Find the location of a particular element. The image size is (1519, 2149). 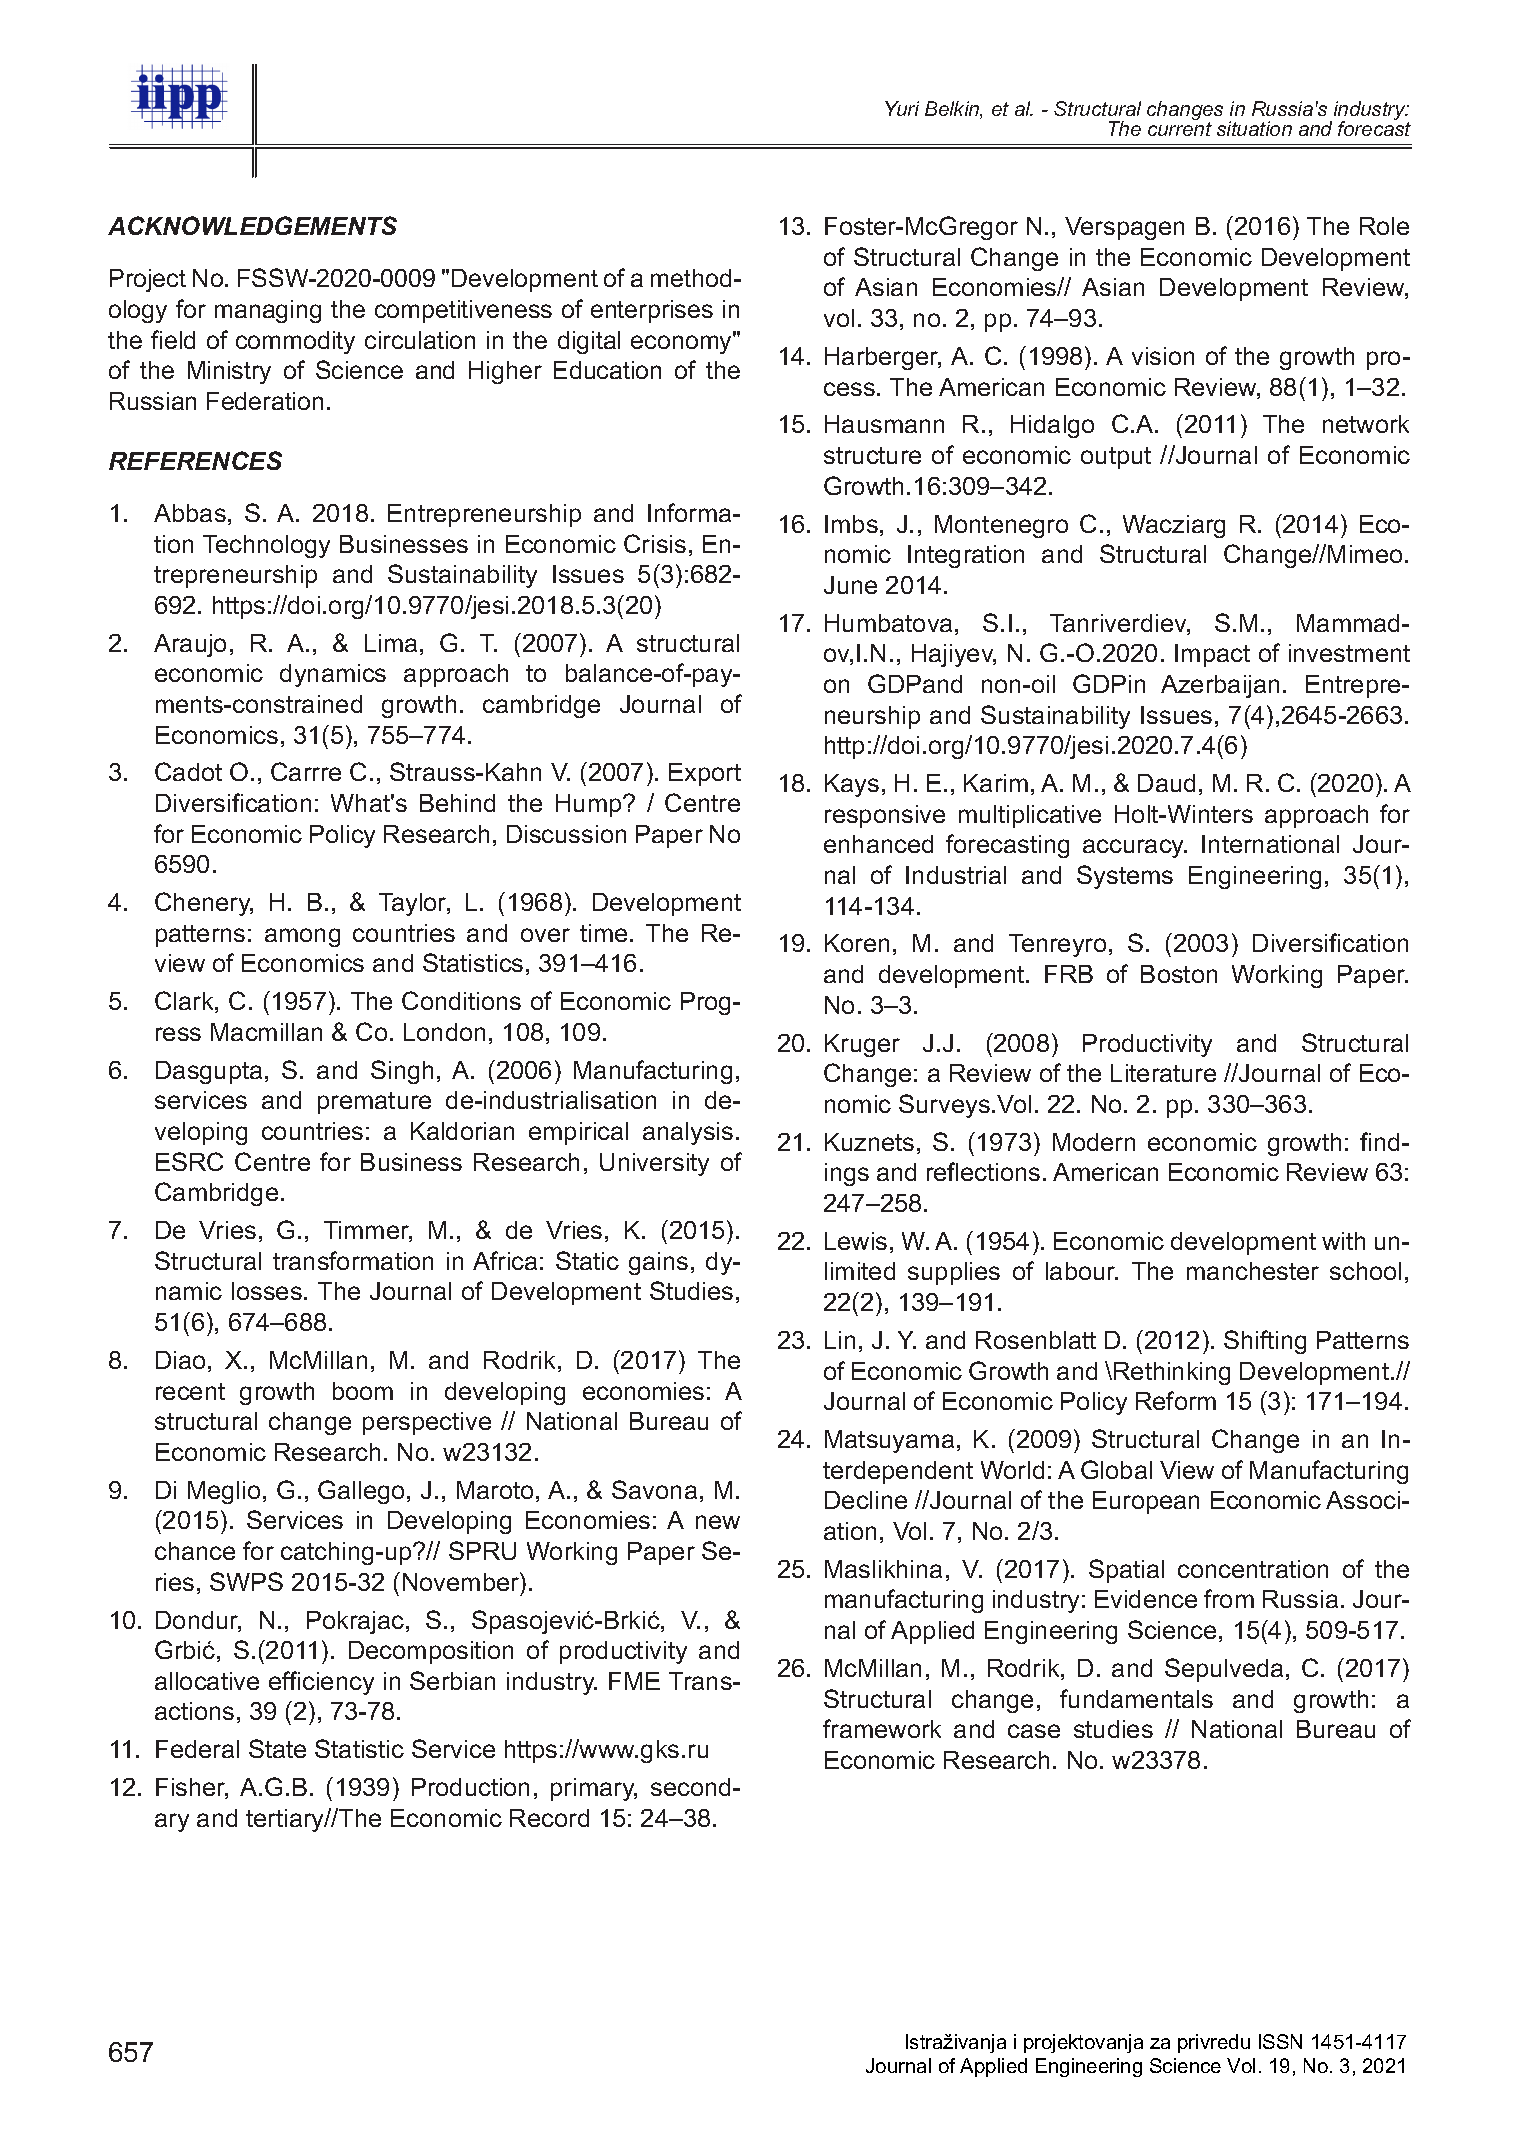

State is located at coordinates (277, 1748).
